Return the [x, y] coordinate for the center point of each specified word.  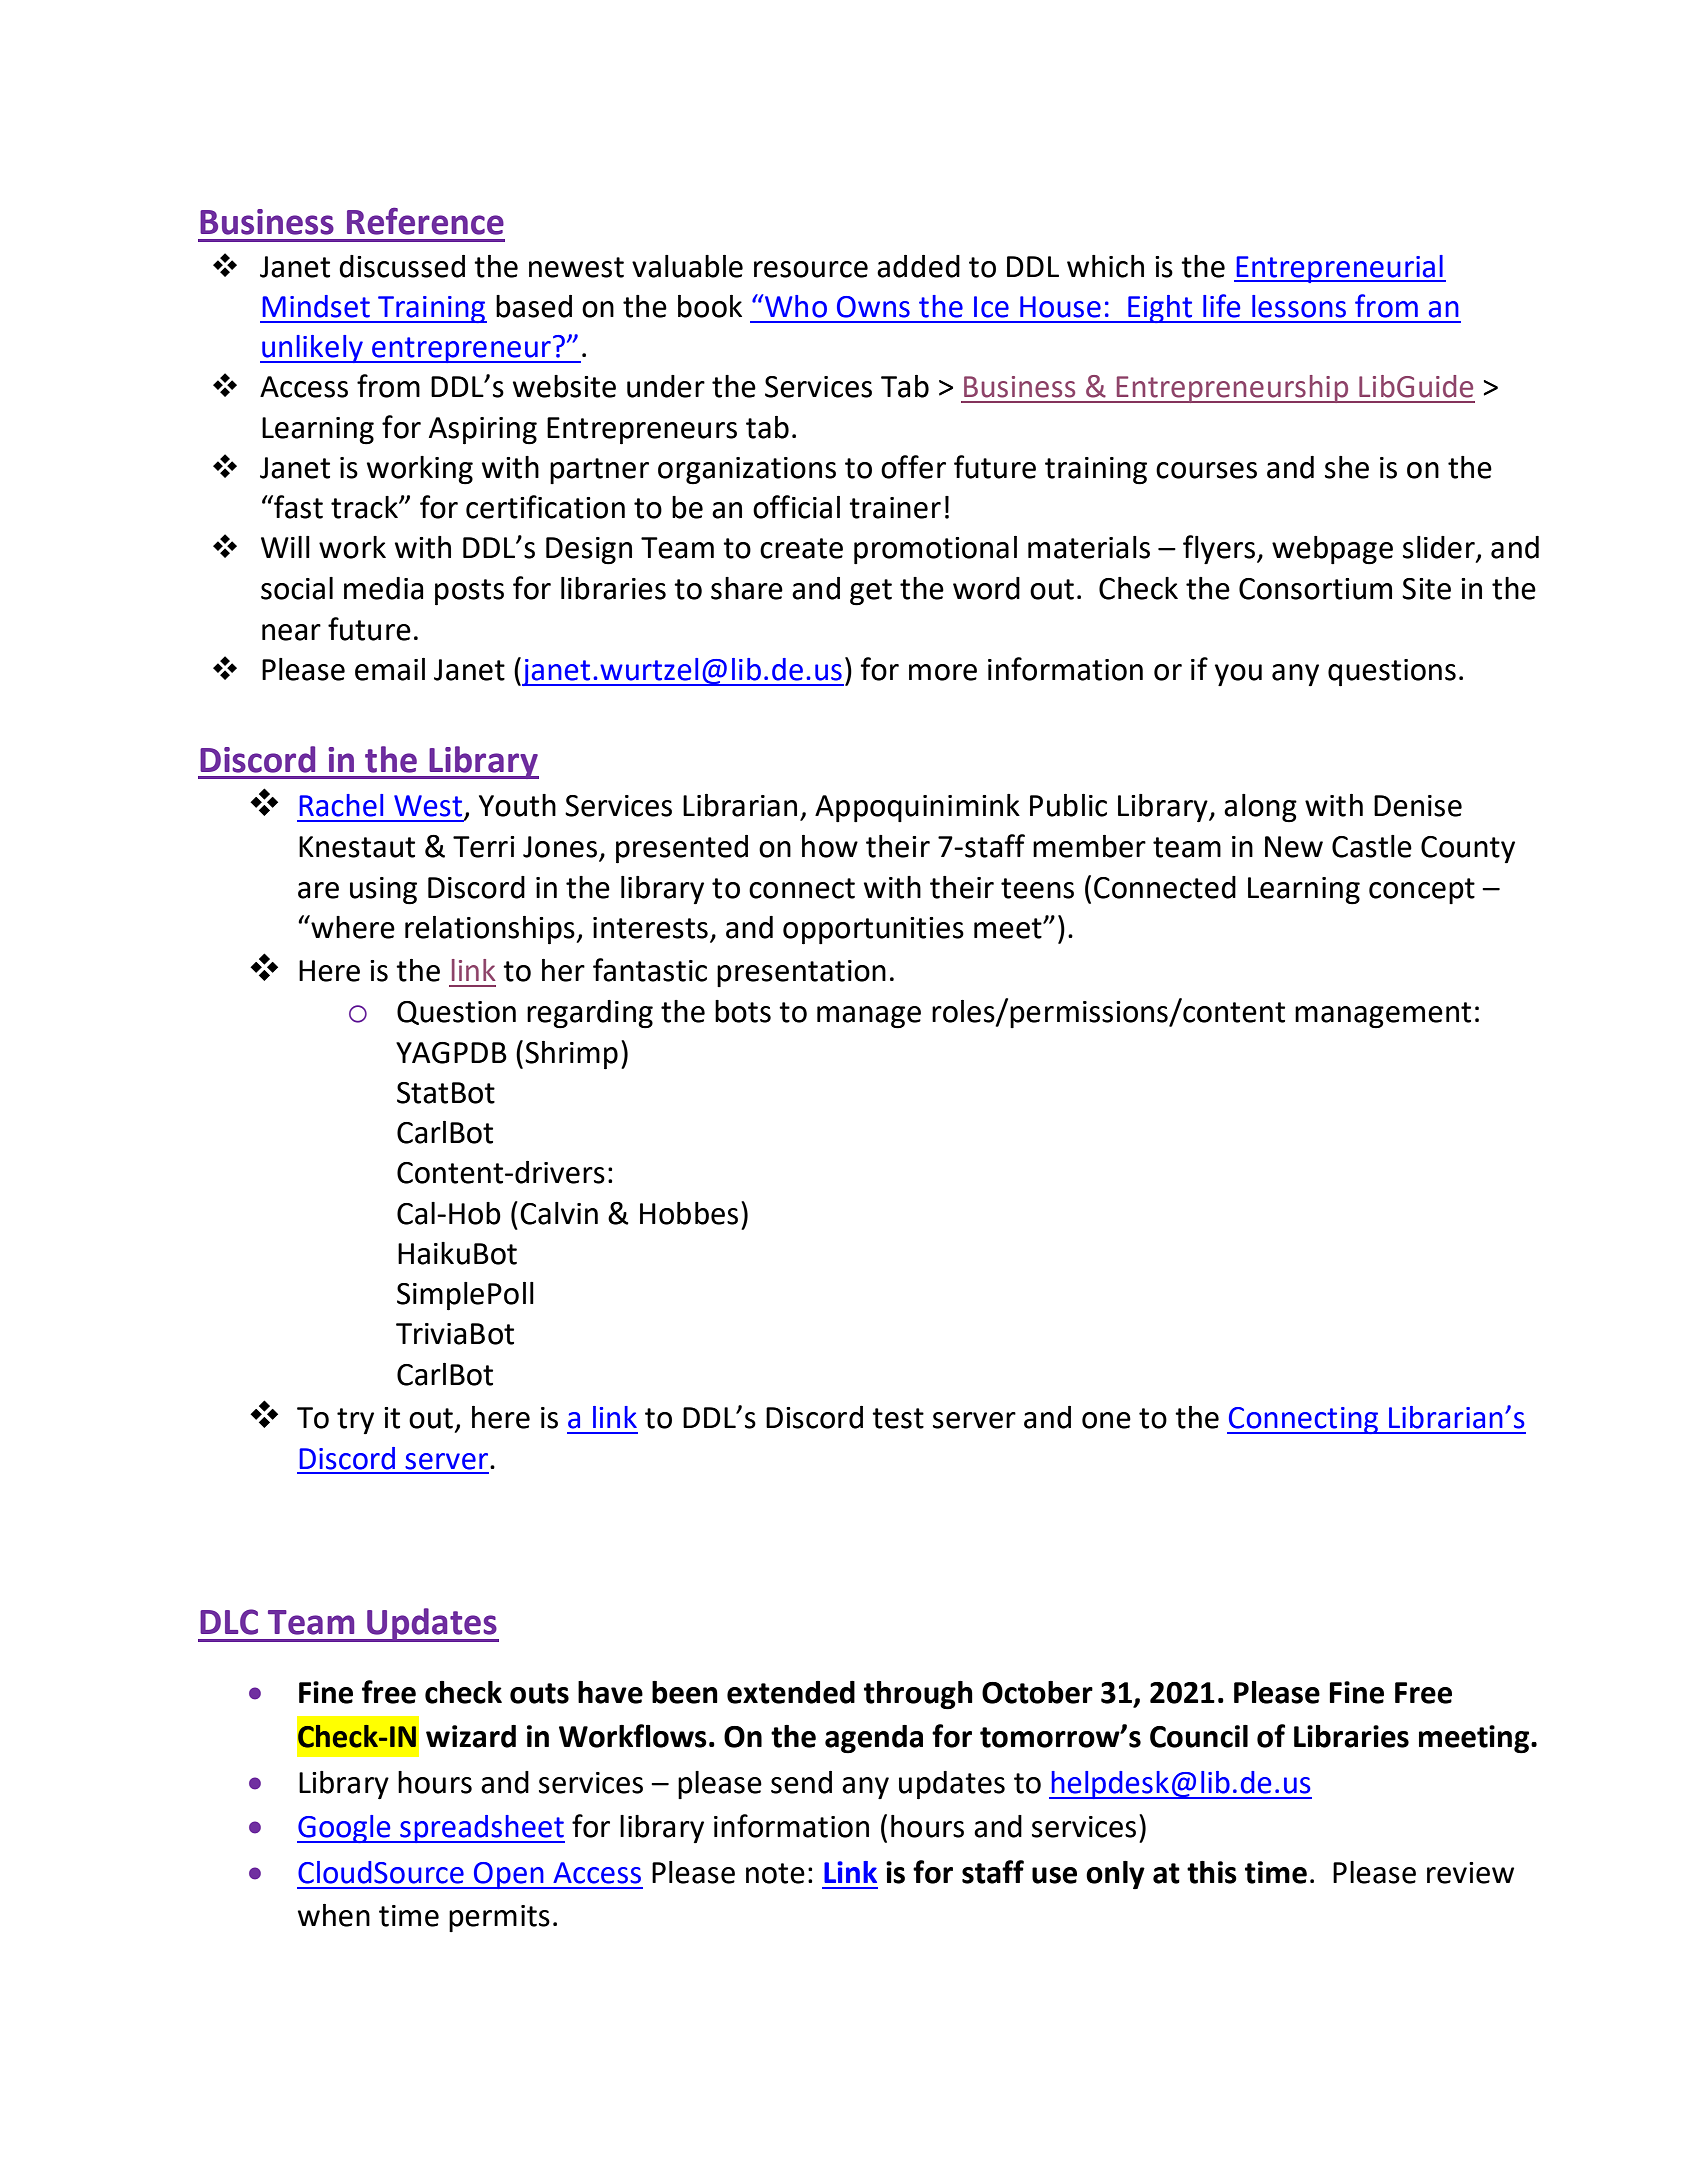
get [871, 592]
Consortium [1315, 589]
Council [1199, 1736]
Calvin [559, 1213]
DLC [229, 1622]
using [383, 891]
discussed [402, 266]
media [383, 588]
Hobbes [689, 1213]
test [898, 1418]
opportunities [873, 931]
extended [791, 1692]
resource [811, 269]
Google [345, 1829]
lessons [1299, 306]
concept [1422, 891]
